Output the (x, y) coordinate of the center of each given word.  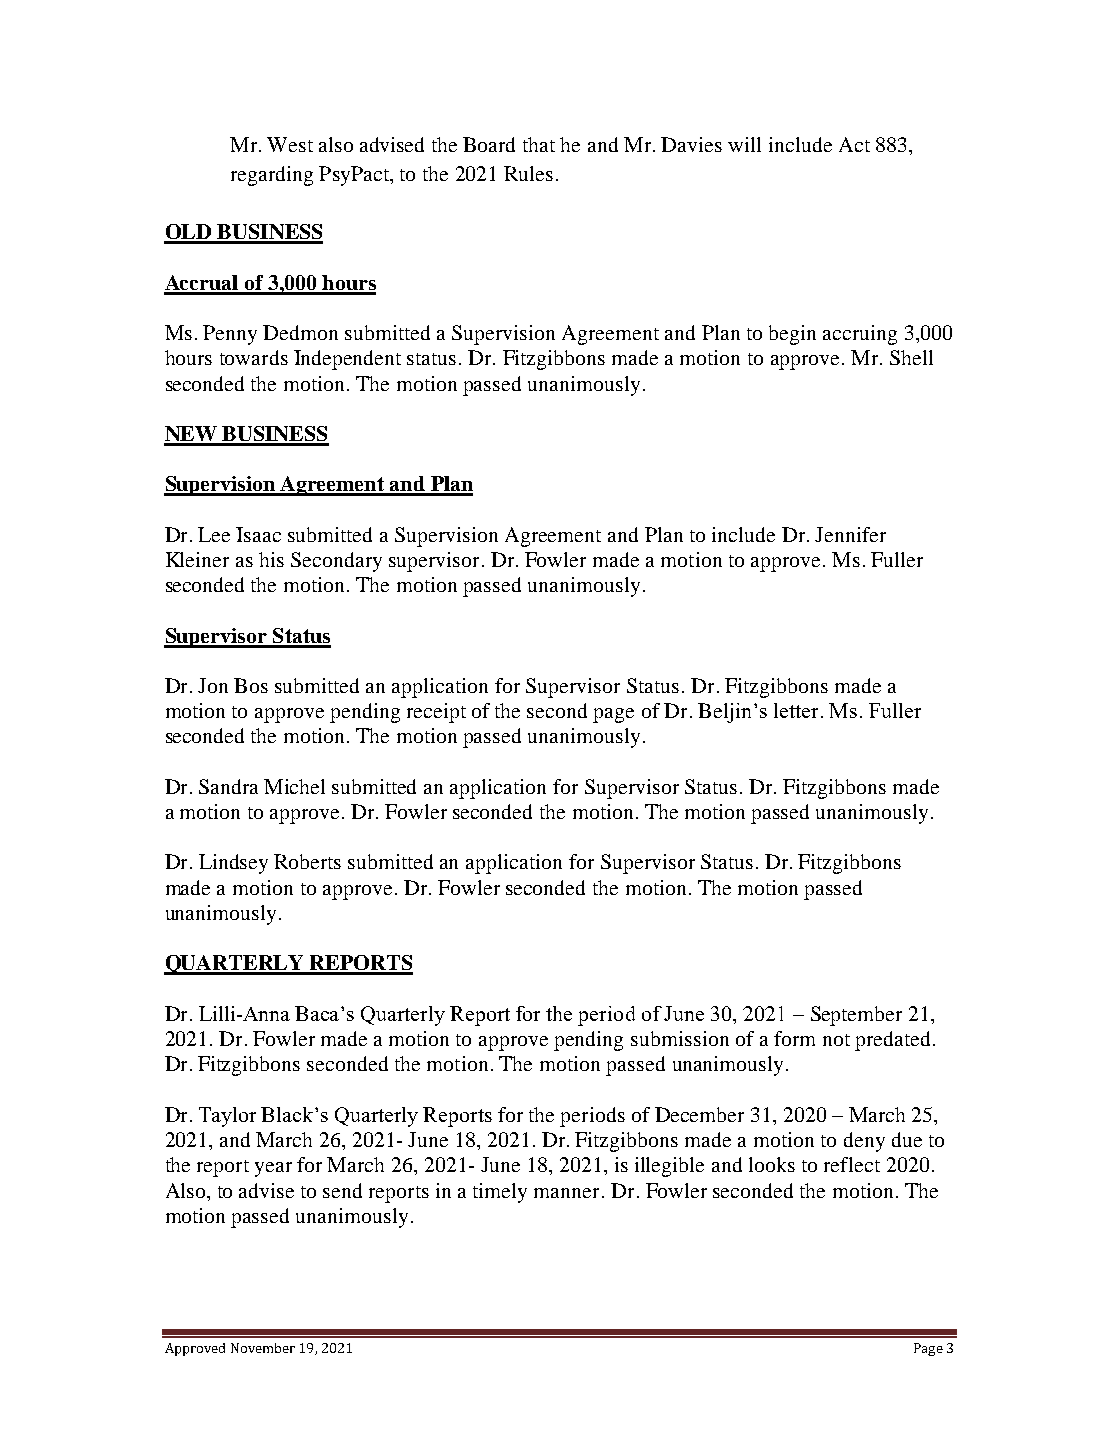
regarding (272, 176)
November (263, 1348)
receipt (436, 713)
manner (566, 1193)
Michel (294, 786)
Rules (528, 173)
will (744, 144)
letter (796, 710)
